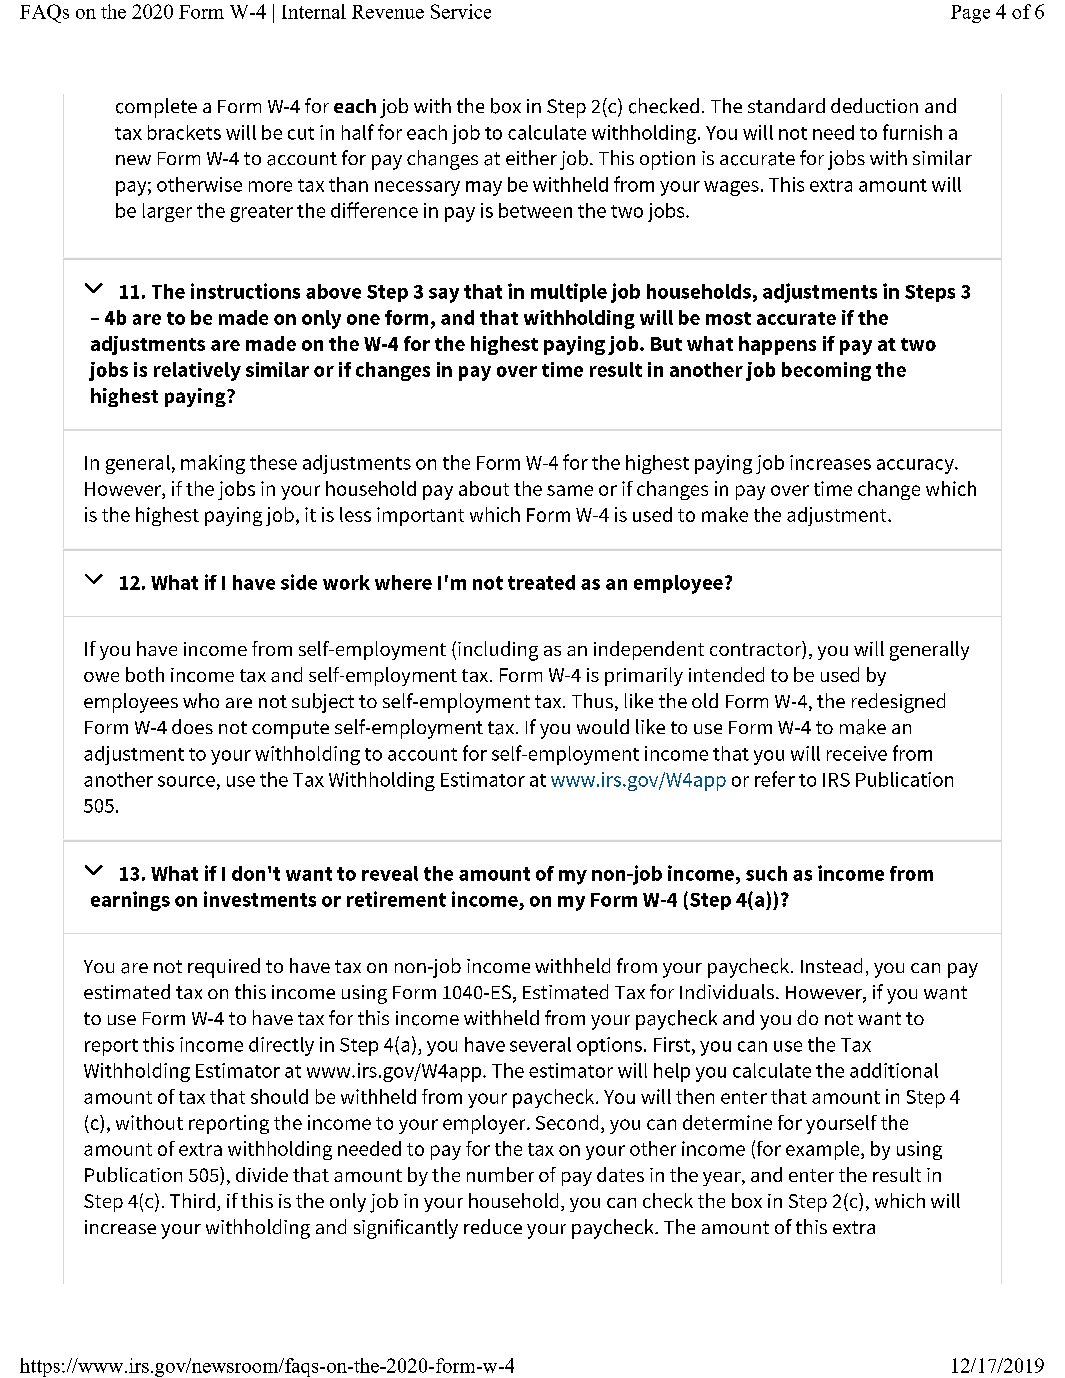 The height and width of the page is (1378, 1065). What do you see at coordinates (461, 11) in the page?
I see `Service` at bounding box center [461, 11].
